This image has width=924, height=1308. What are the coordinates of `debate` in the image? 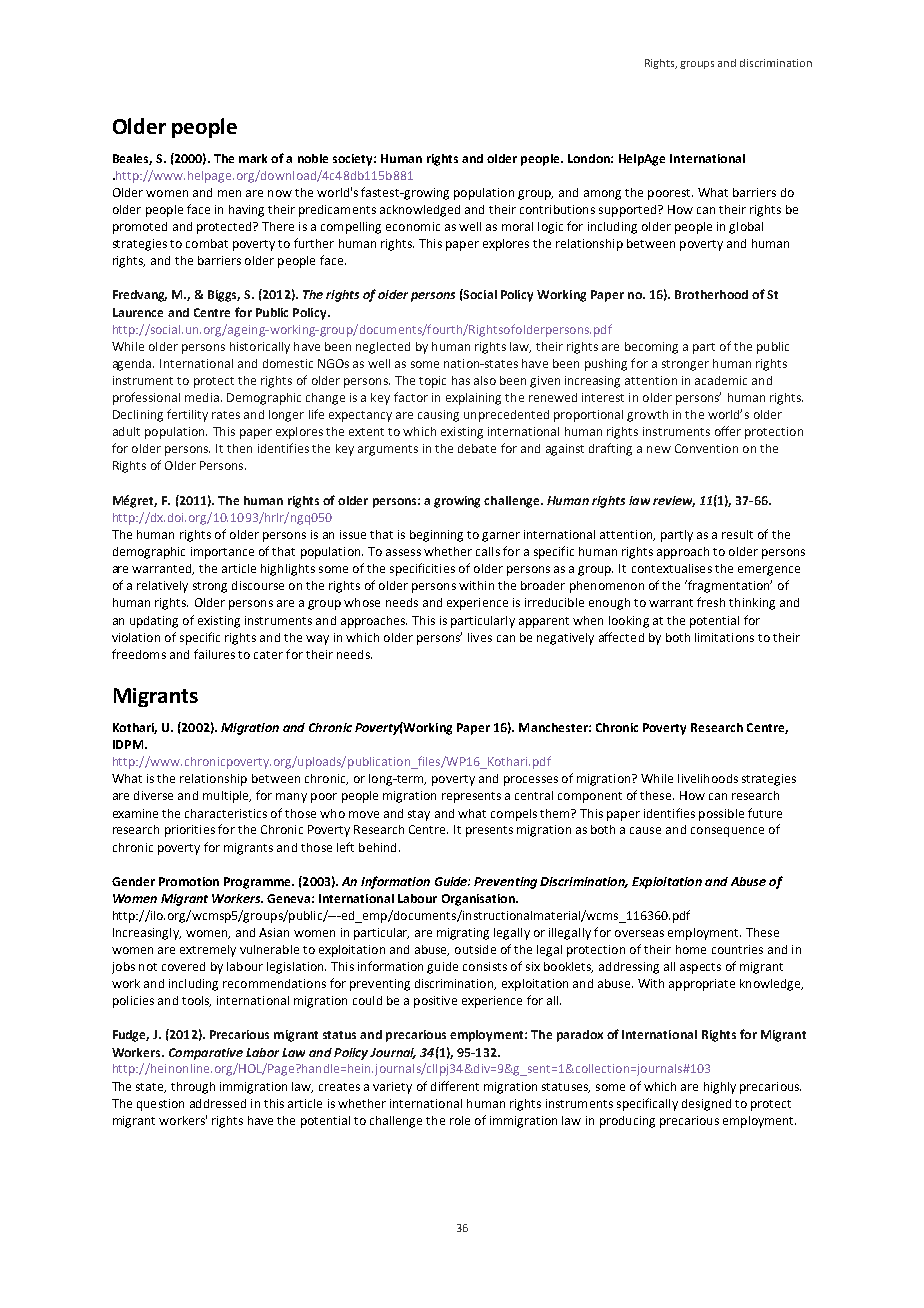 It's located at (477, 448).
